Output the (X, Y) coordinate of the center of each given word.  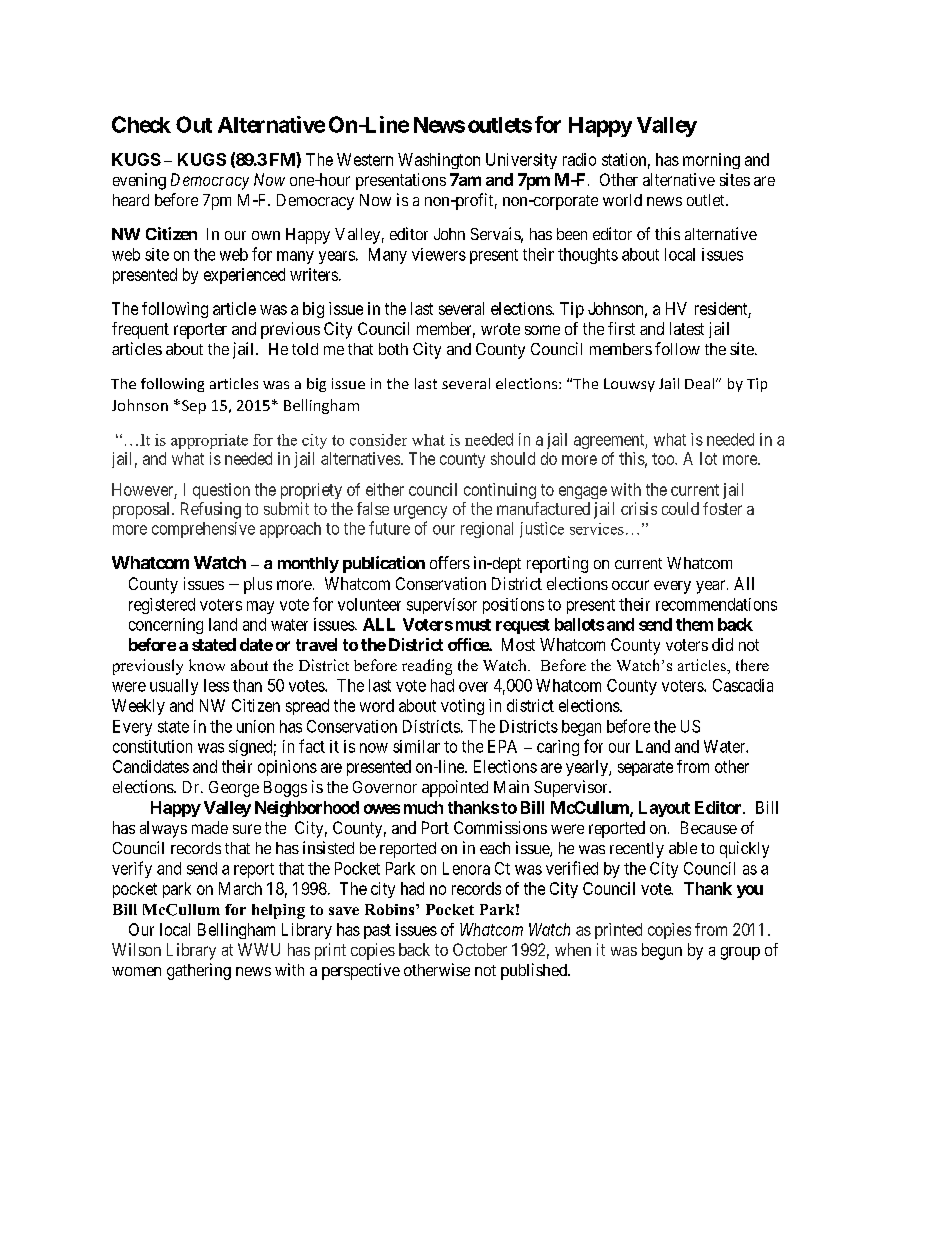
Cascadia (743, 685)
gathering (199, 971)
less (216, 685)
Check (141, 124)
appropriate (209, 441)
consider (378, 440)
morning (711, 161)
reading (427, 667)
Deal (701, 383)
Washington (439, 161)
